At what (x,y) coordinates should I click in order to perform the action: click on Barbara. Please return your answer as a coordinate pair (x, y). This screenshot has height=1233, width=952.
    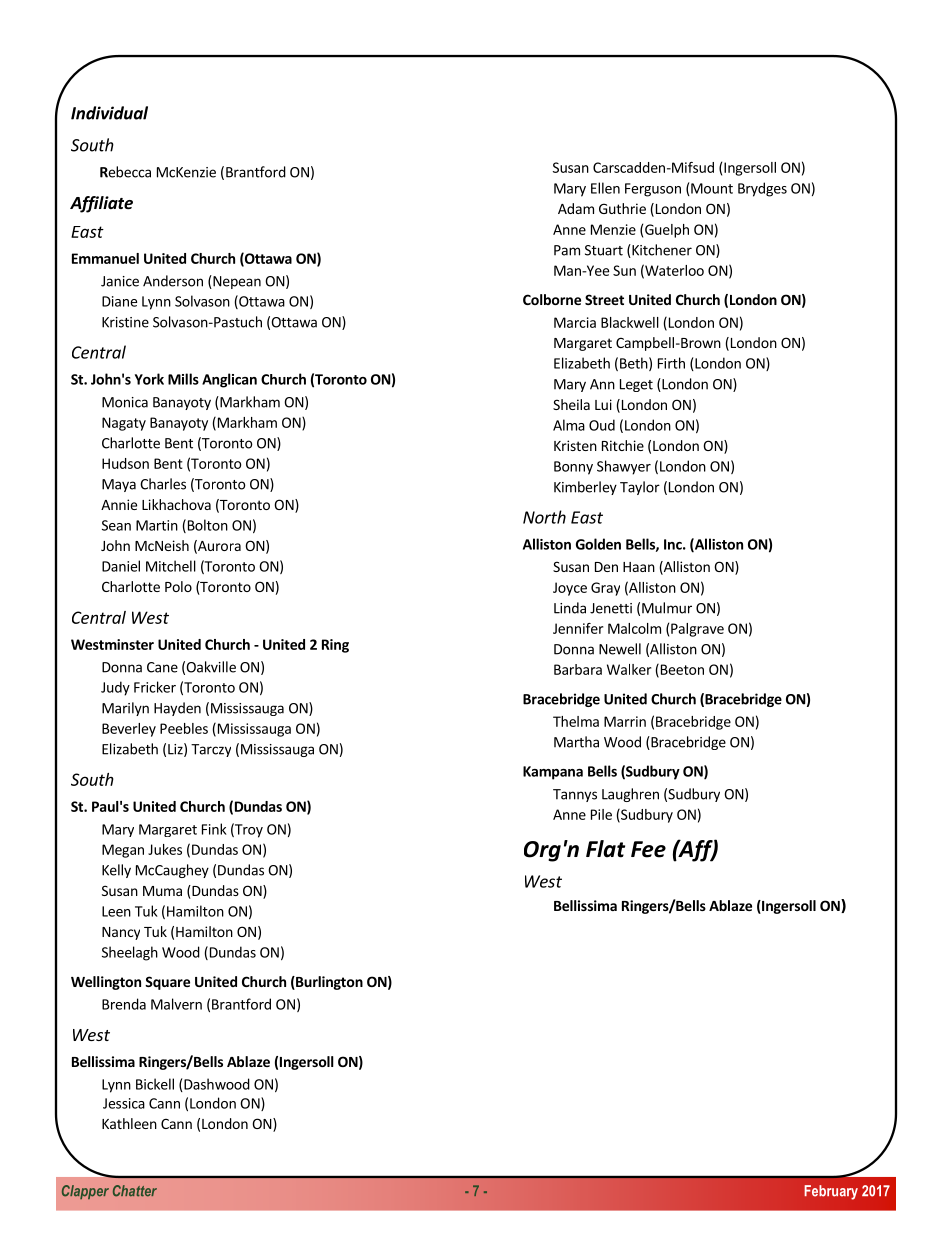
    Looking at the image, I should click on (578, 669).
